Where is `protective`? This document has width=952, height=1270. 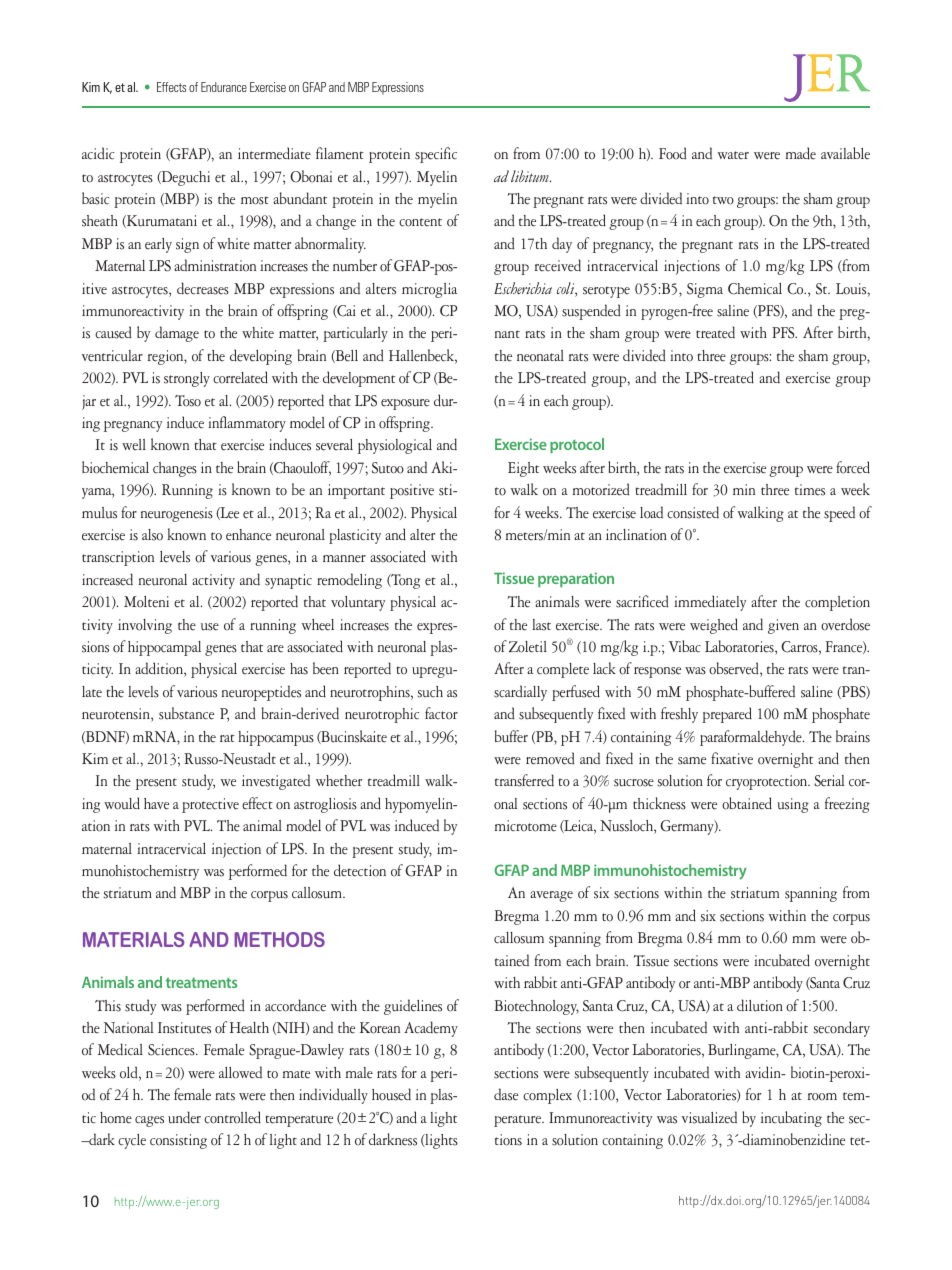 protective is located at coordinates (210, 805).
